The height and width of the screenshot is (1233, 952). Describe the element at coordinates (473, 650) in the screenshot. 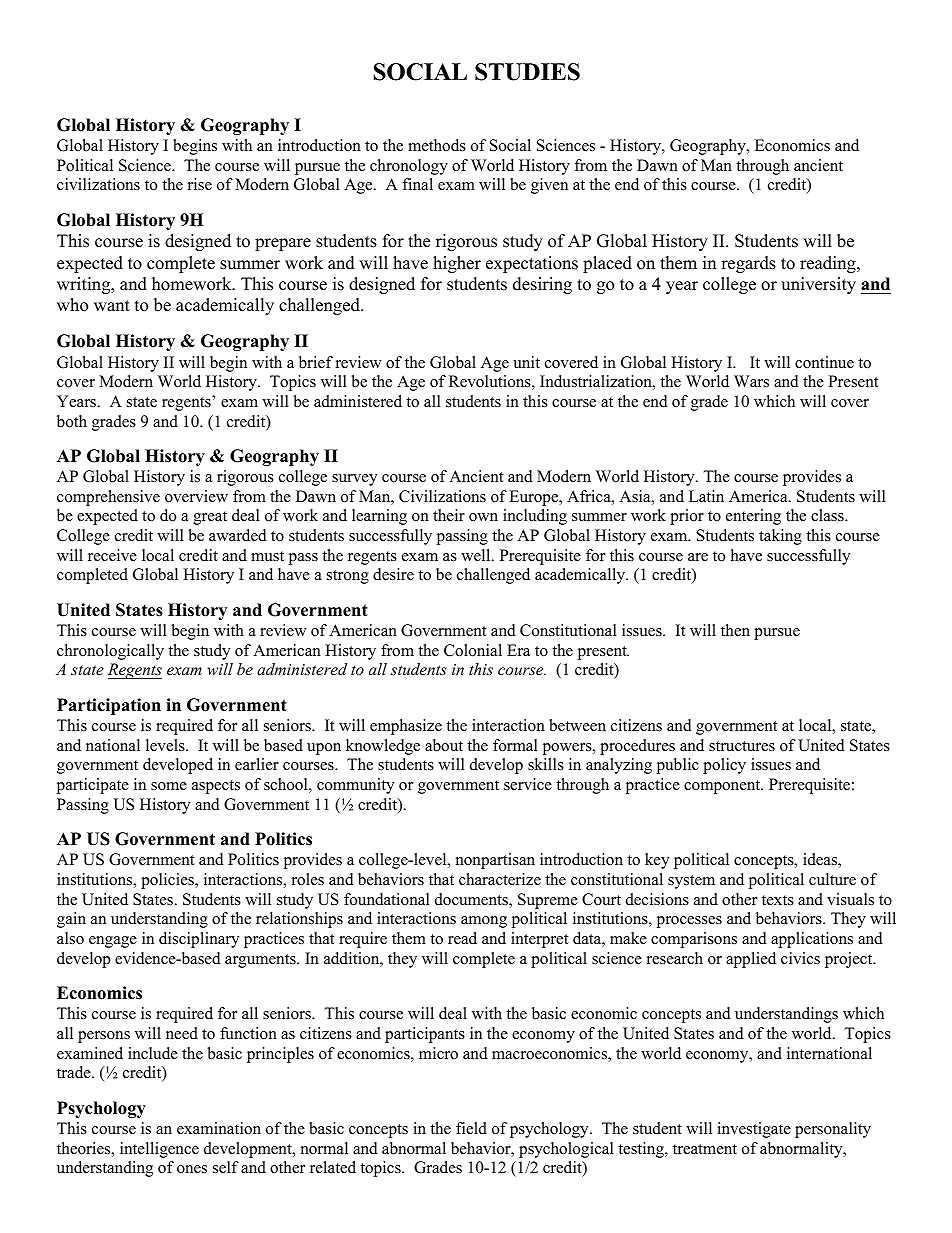

I see `Colonial` at that location.
